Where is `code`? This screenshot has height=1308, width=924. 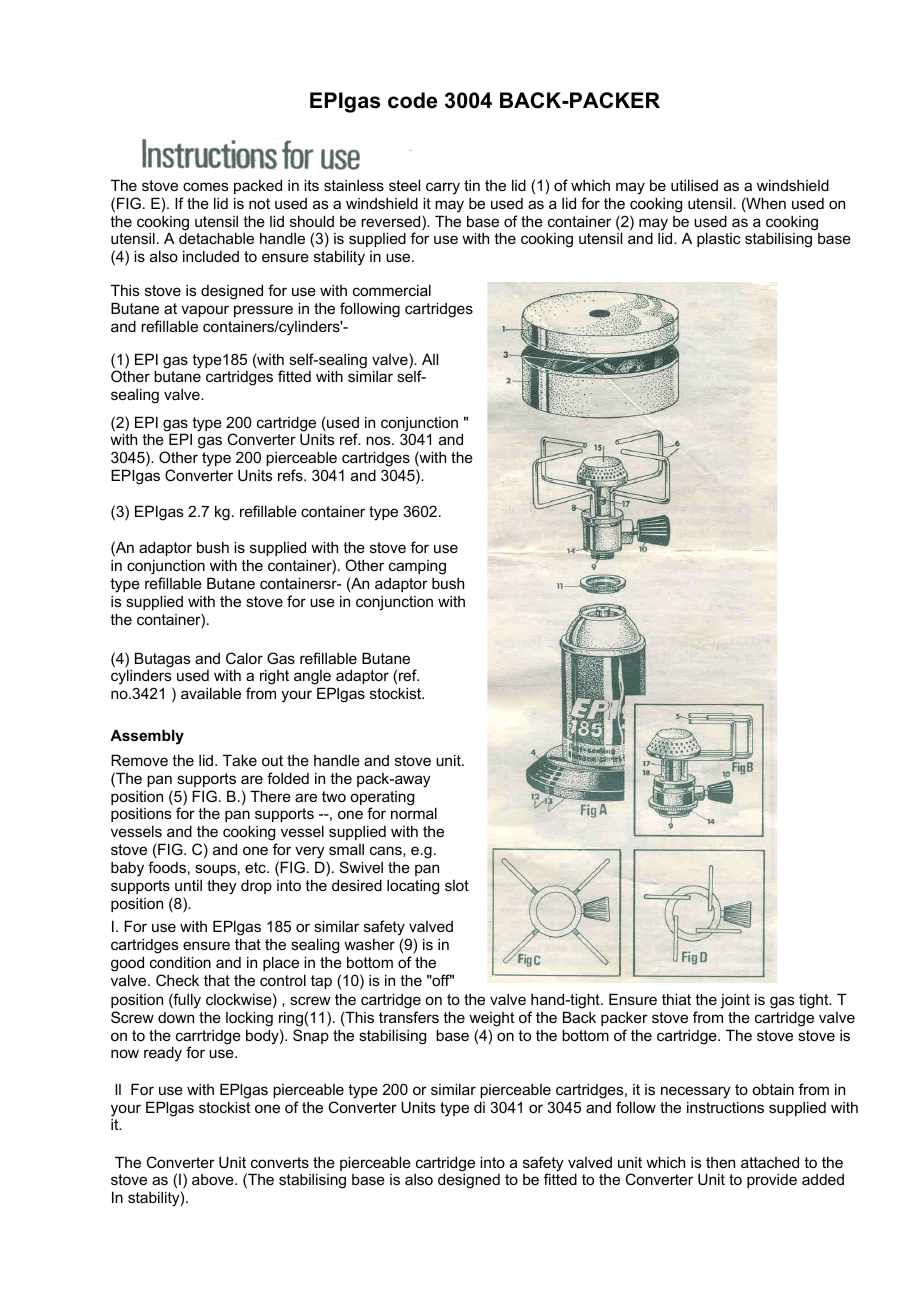
code is located at coordinates (412, 100).
